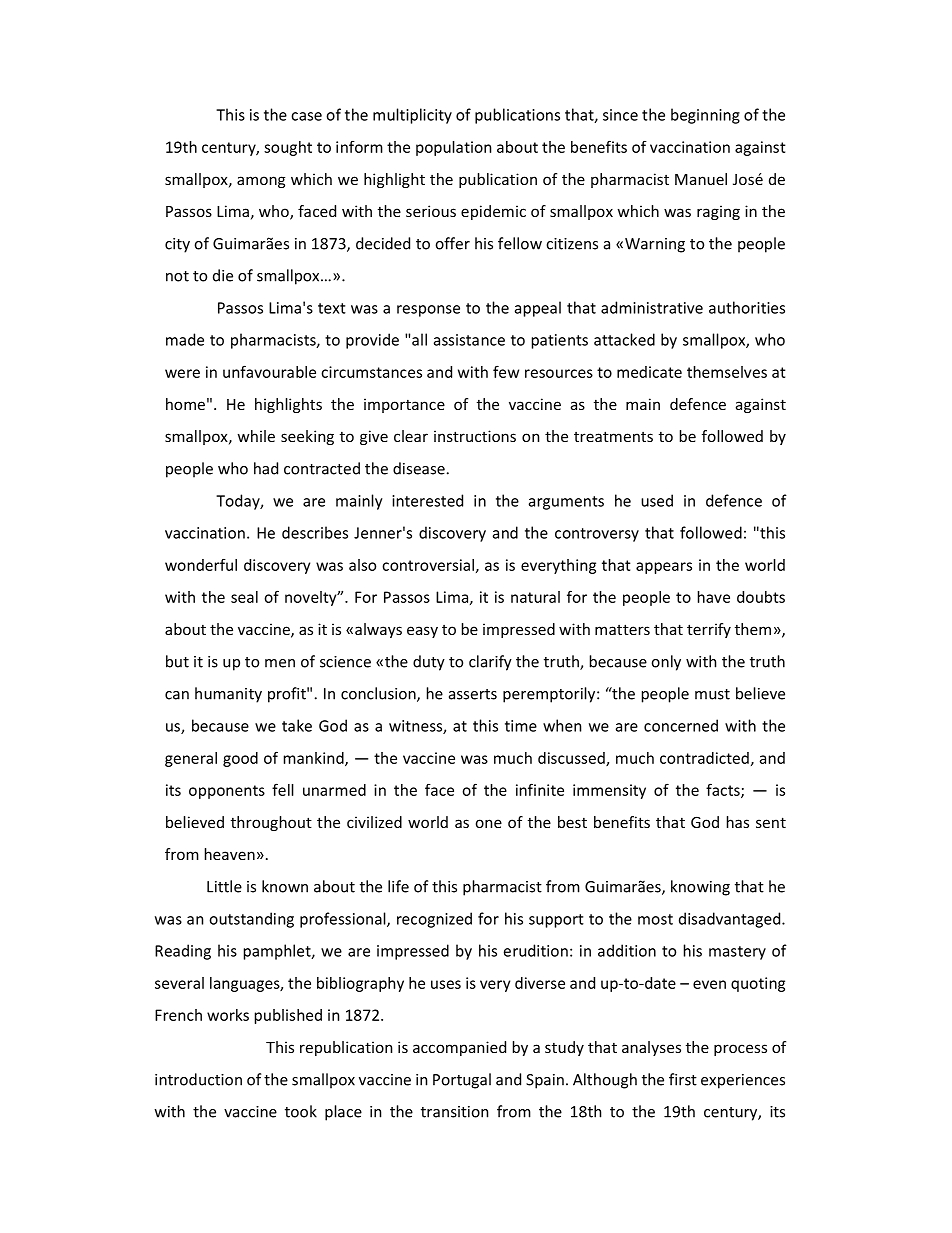 The image size is (952, 1233). Describe the element at coordinates (398, 886) in the screenshot. I see `life` at that location.
